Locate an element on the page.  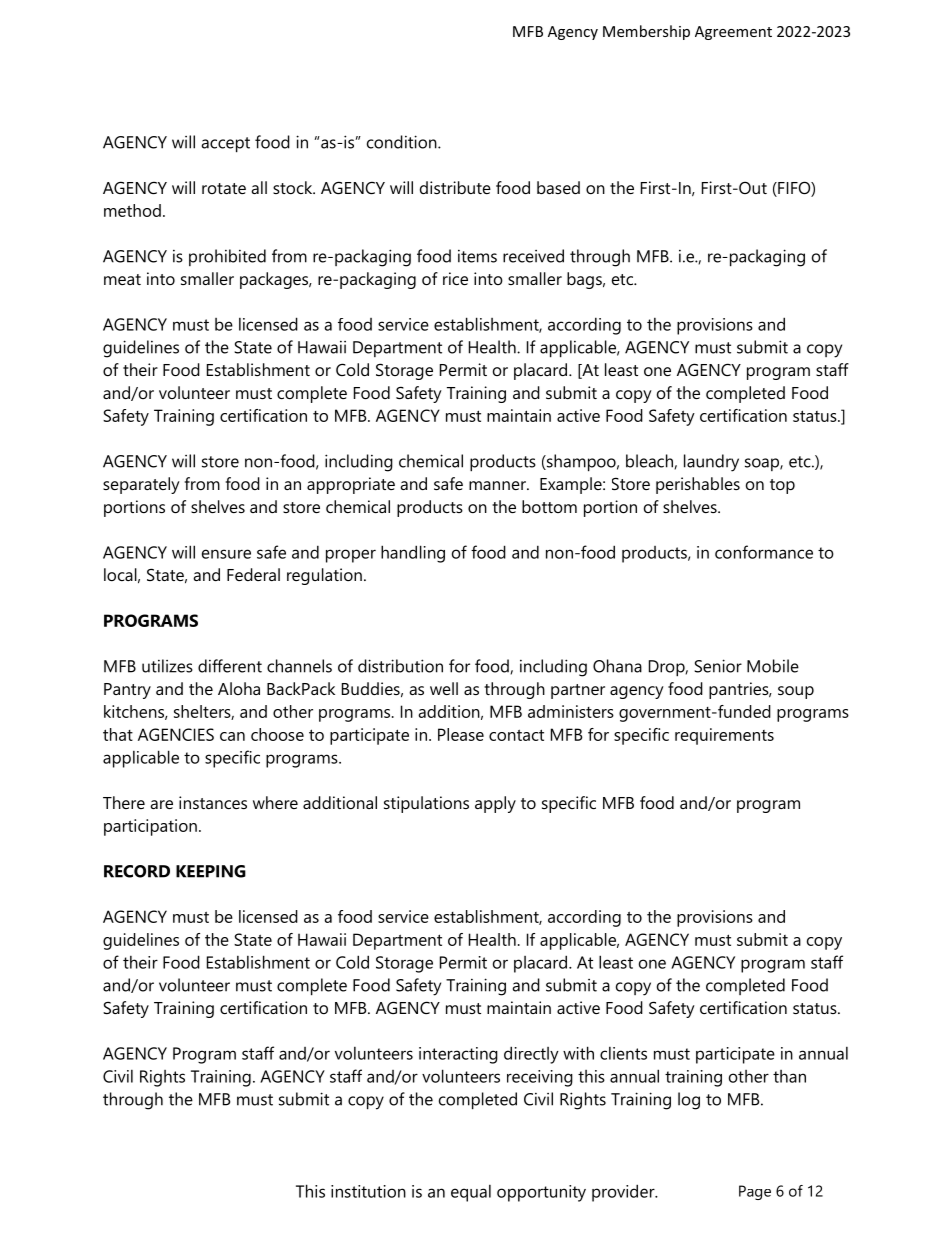
KEEPING is located at coordinates (211, 871).
